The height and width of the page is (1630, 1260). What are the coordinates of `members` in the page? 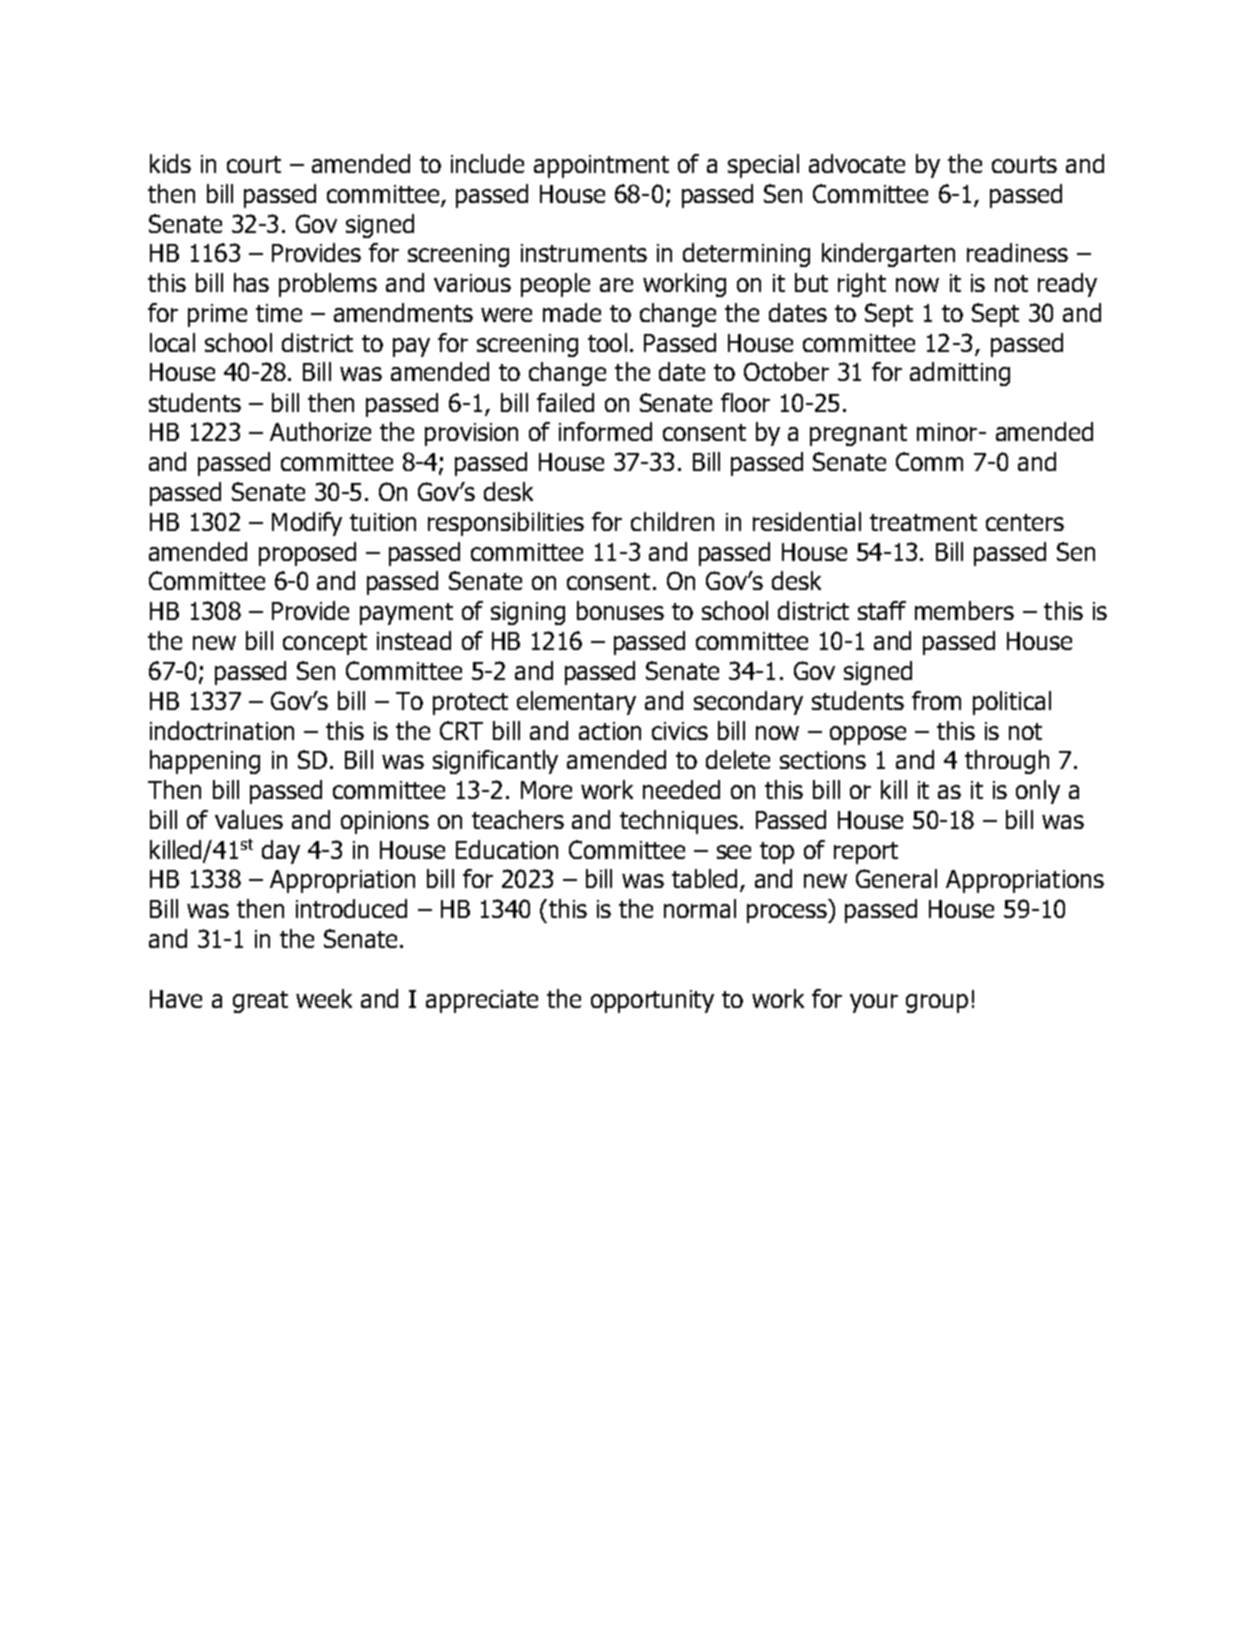 It's located at (964, 610).
